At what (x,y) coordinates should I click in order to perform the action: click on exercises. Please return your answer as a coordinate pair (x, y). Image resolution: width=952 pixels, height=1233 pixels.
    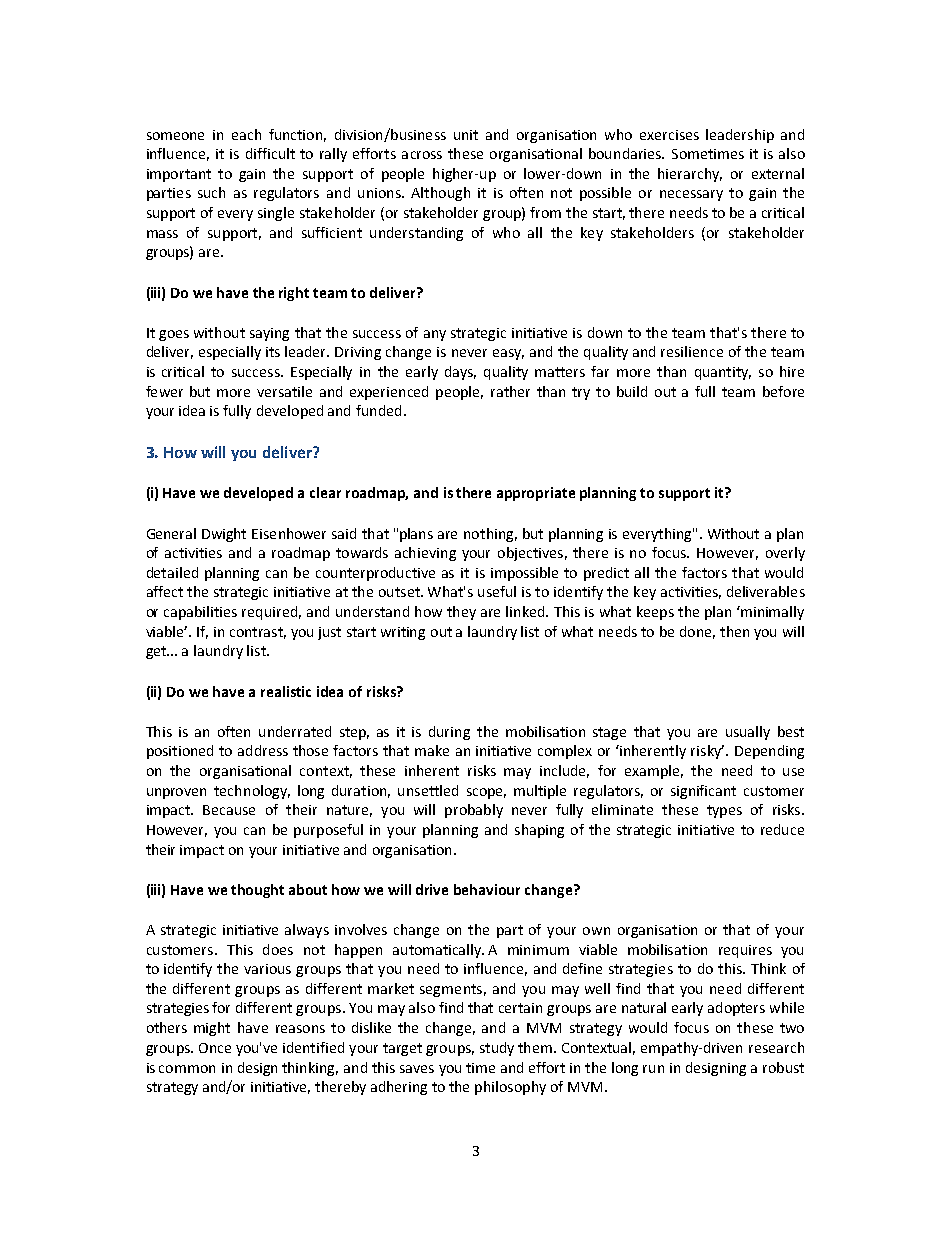
    Looking at the image, I should click on (669, 135).
